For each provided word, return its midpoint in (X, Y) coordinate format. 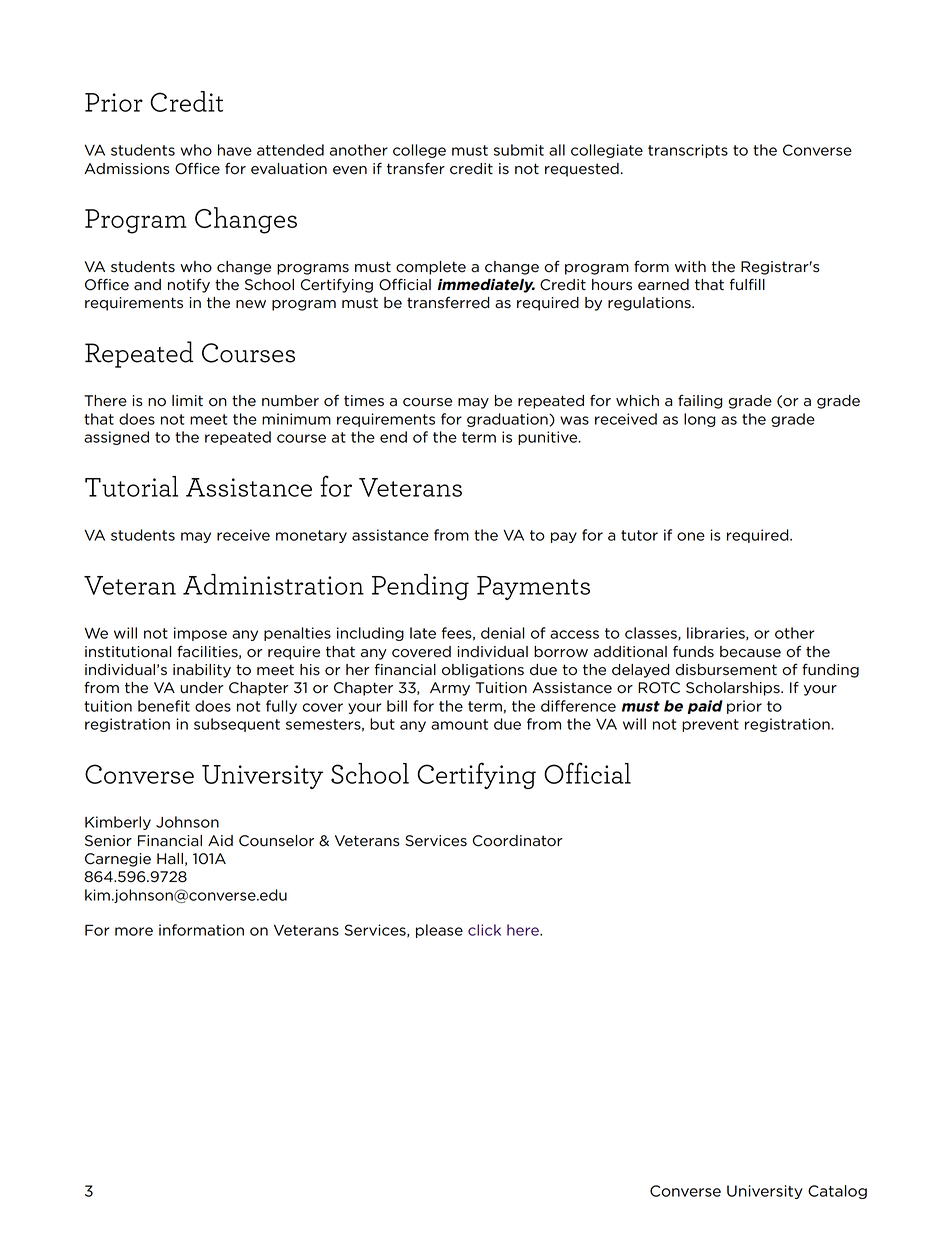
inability (202, 671)
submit (519, 150)
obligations (483, 671)
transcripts (688, 151)
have (235, 150)
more (134, 931)
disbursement (726, 670)
